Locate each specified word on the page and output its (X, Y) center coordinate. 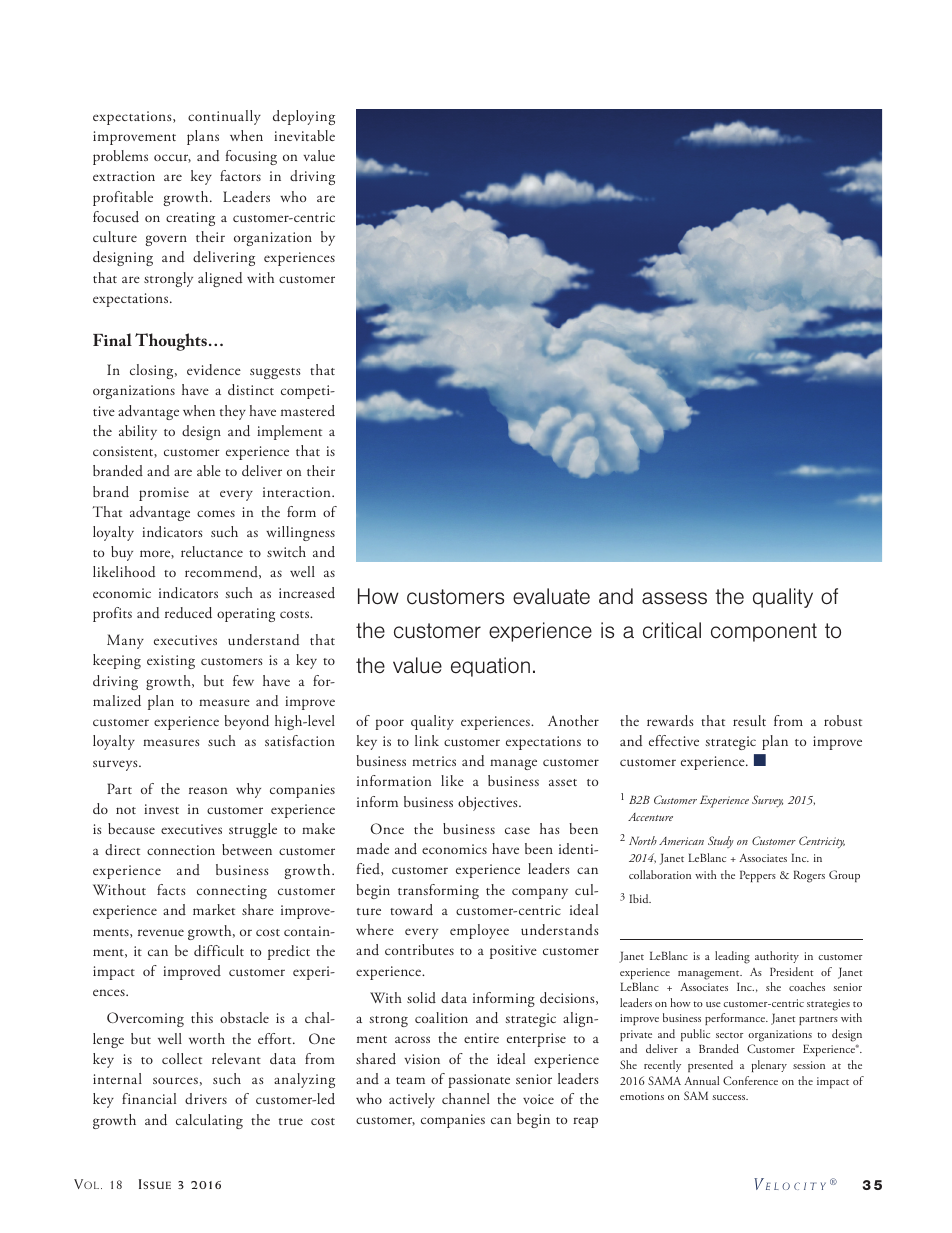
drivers (206, 1098)
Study (721, 842)
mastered (308, 410)
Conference (750, 1080)
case (517, 830)
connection (181, 850)
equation (490, 667)
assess (674, 598)
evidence (214, 370)
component (764, 632)
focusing (251, 157)
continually (224, 117)
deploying (304, 117)
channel (466, 1098)
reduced (188, 613)
